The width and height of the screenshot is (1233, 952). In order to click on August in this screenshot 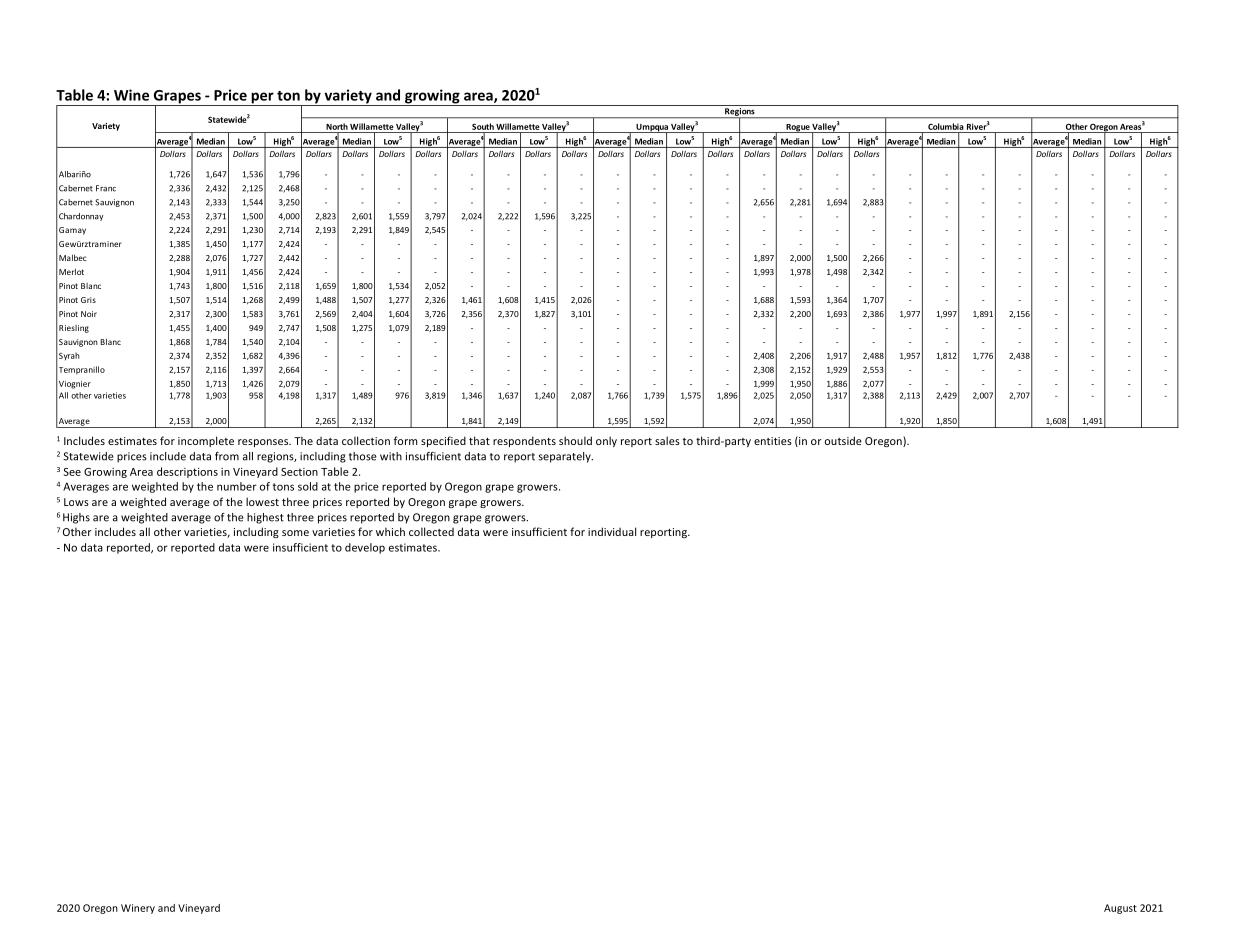, I will do `click(1120, 909)`.
